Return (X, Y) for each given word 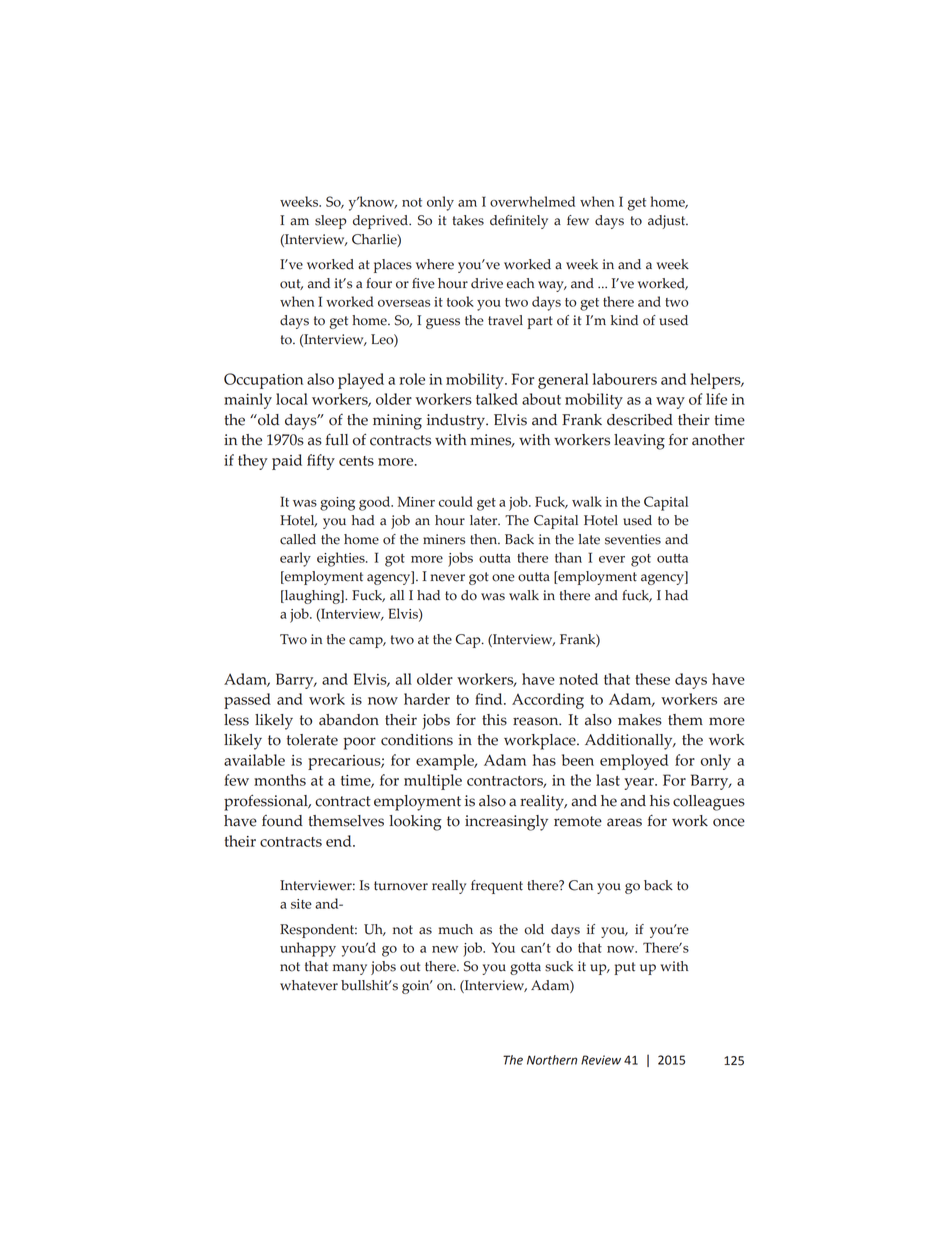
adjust (668, 222)
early (295, 559)
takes (468, 220)
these (652, 679)
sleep (331, 222)
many (350, 969)
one (503, 578)
